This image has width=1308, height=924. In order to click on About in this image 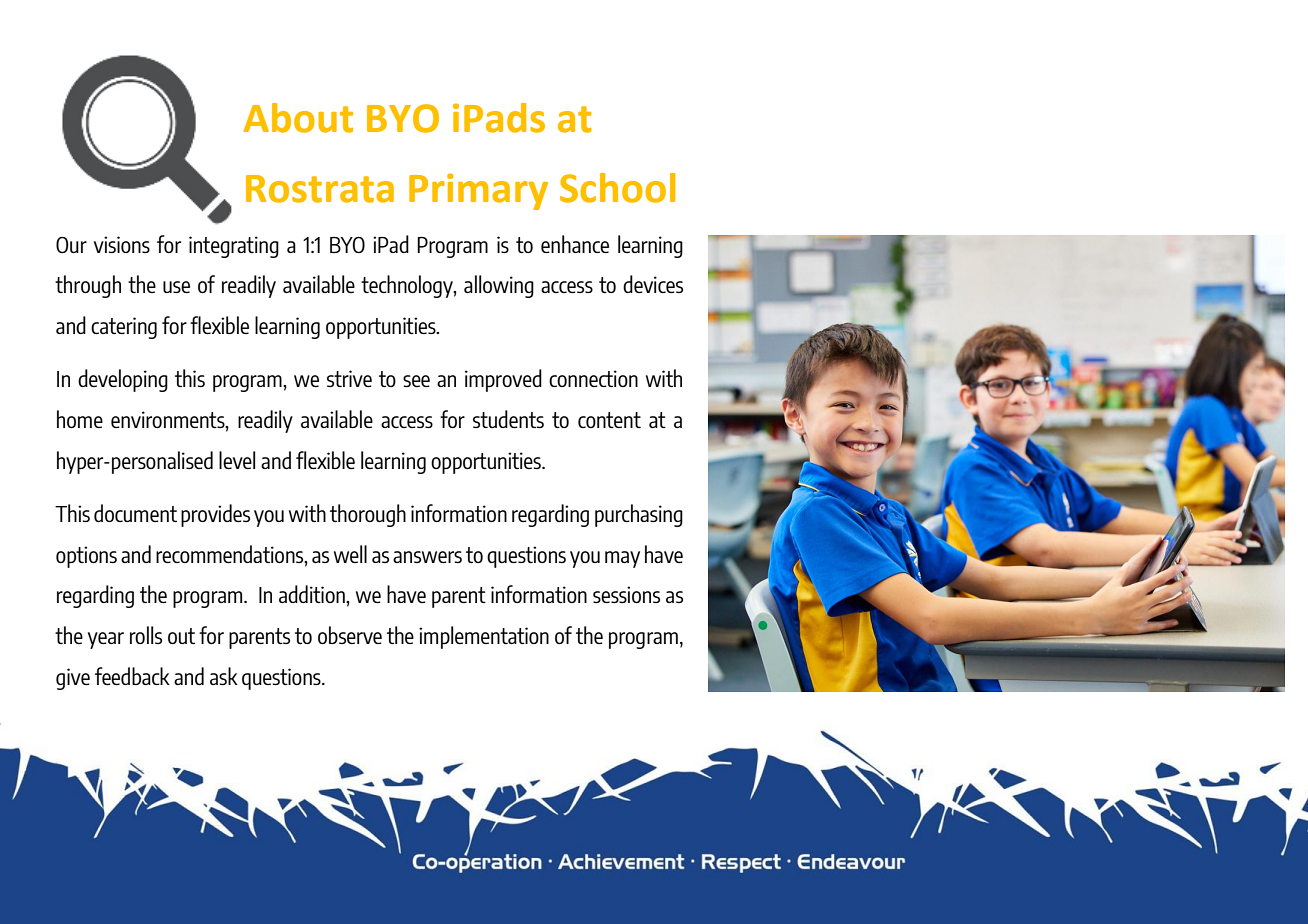, I will do `click(298, 118)`.
